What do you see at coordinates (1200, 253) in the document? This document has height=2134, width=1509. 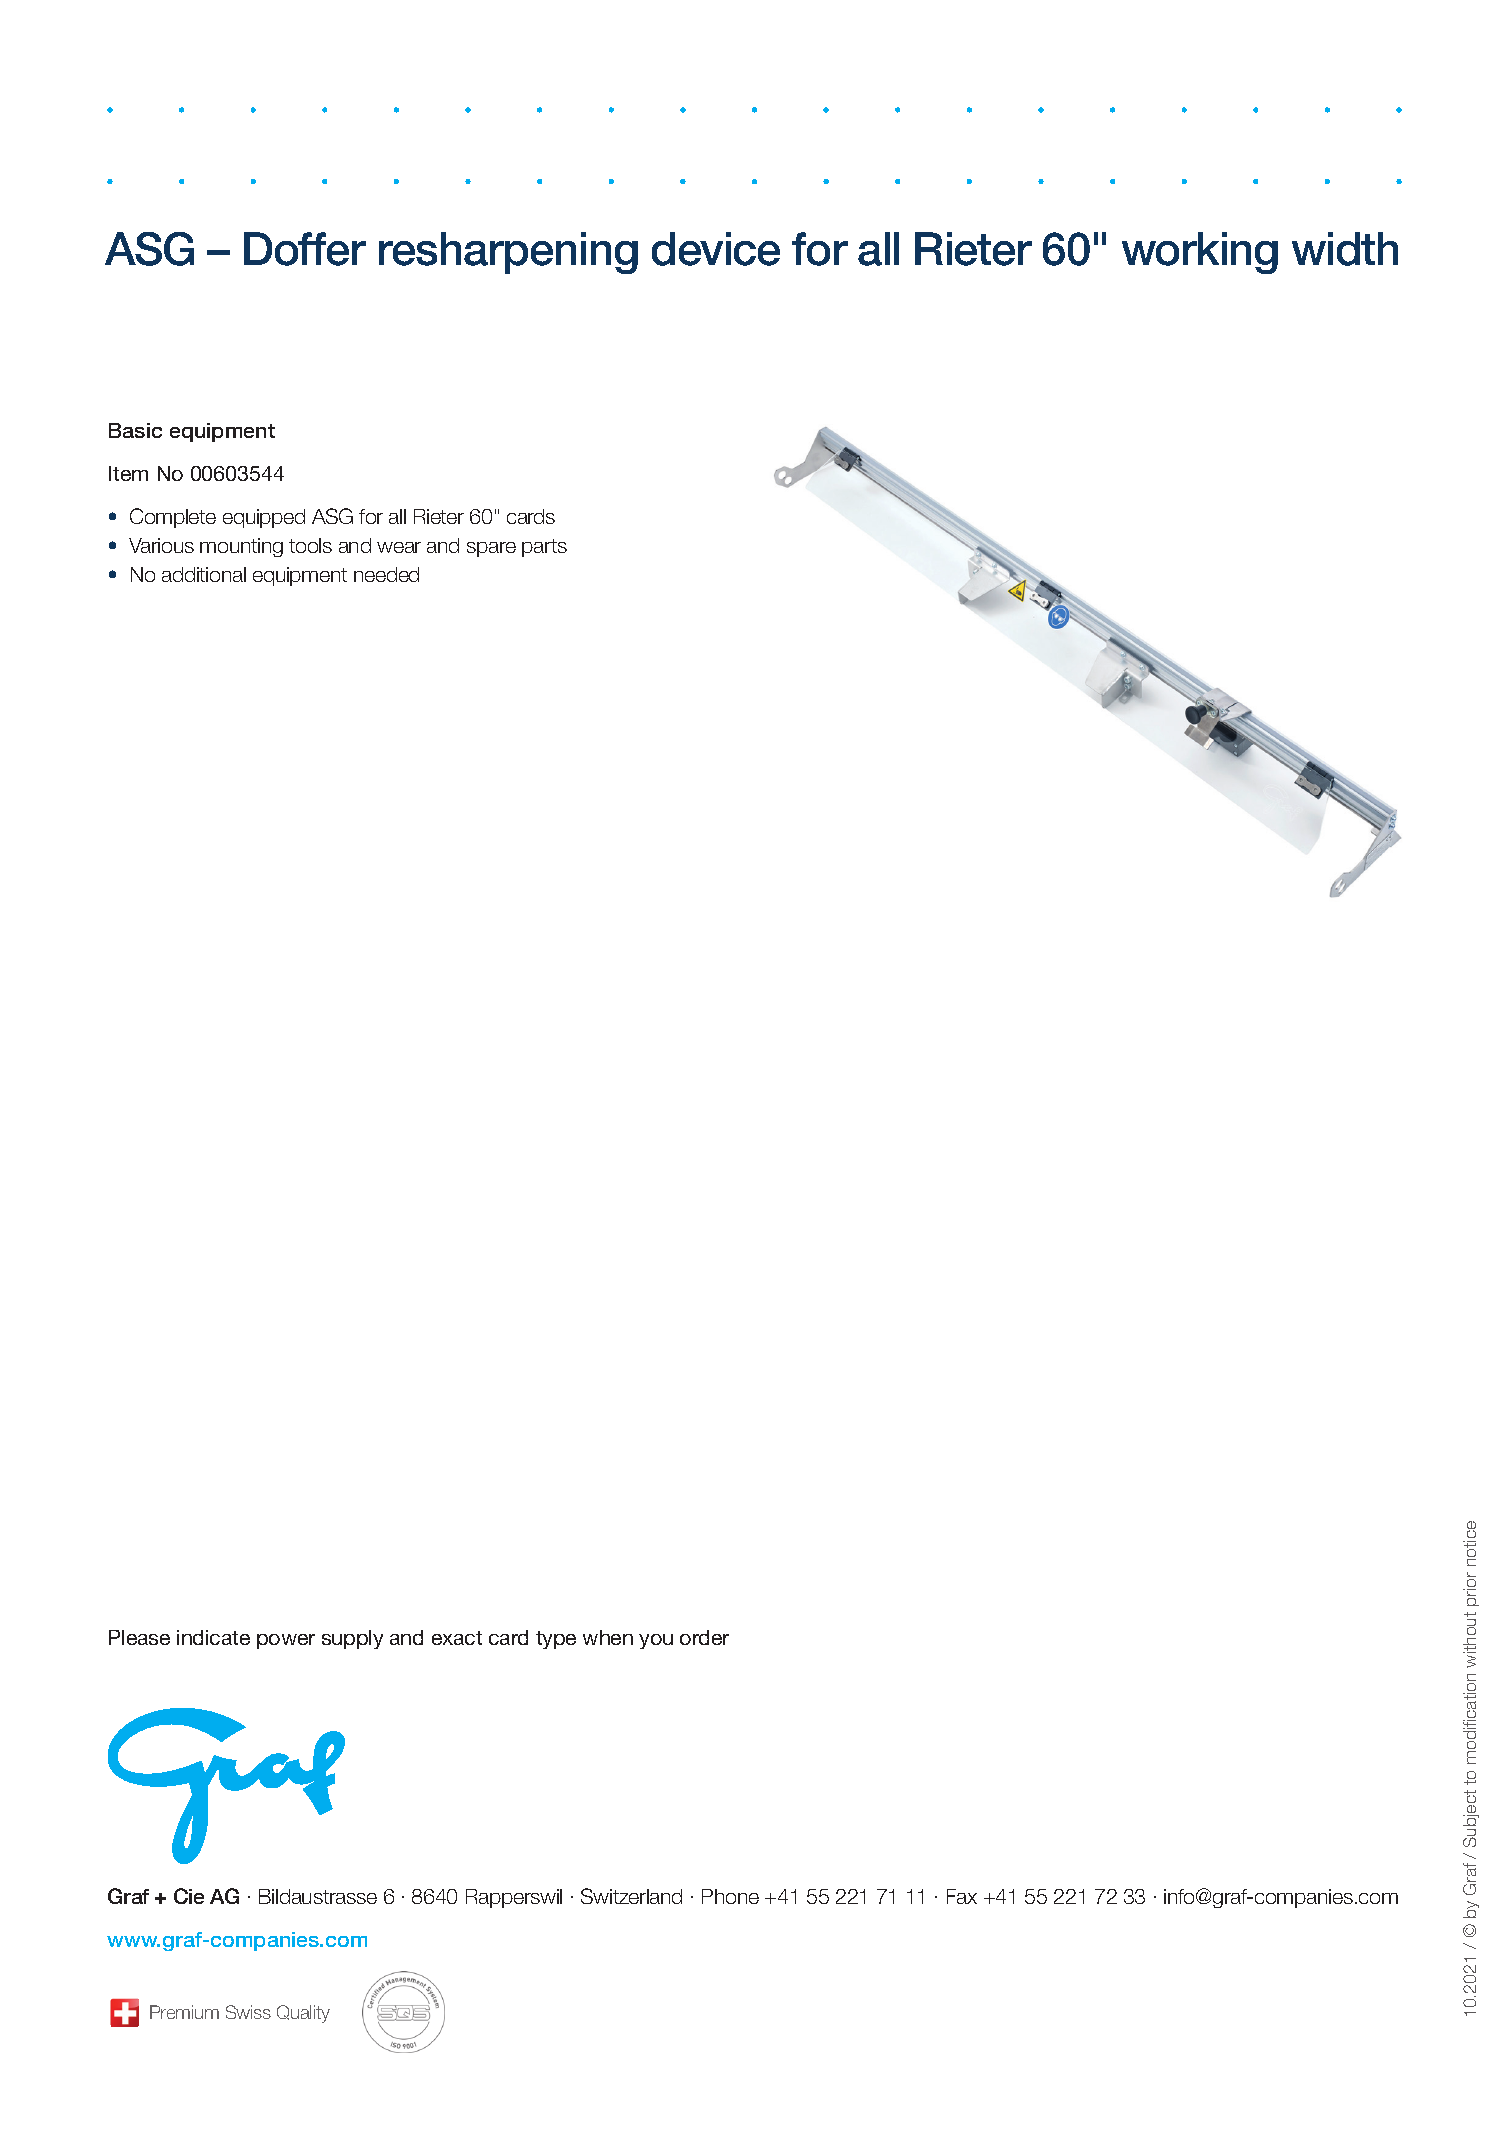 I see `working` at bounding box center [1200, 253].
